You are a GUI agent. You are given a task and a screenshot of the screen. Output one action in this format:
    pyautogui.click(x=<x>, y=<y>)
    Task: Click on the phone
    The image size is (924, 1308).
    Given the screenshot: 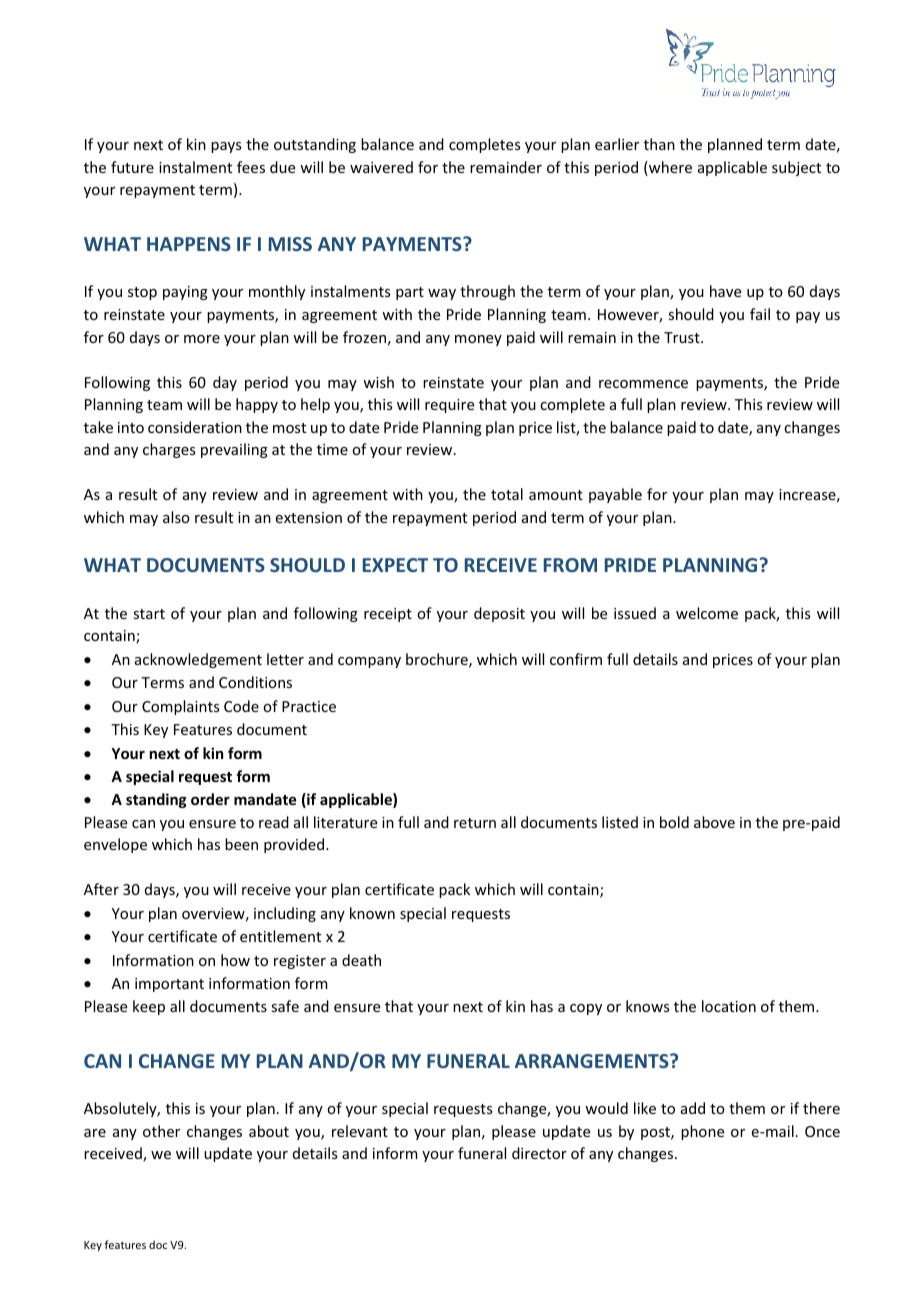 What is the action you would take?
    pyautogui.click(x=702, y=1132)
